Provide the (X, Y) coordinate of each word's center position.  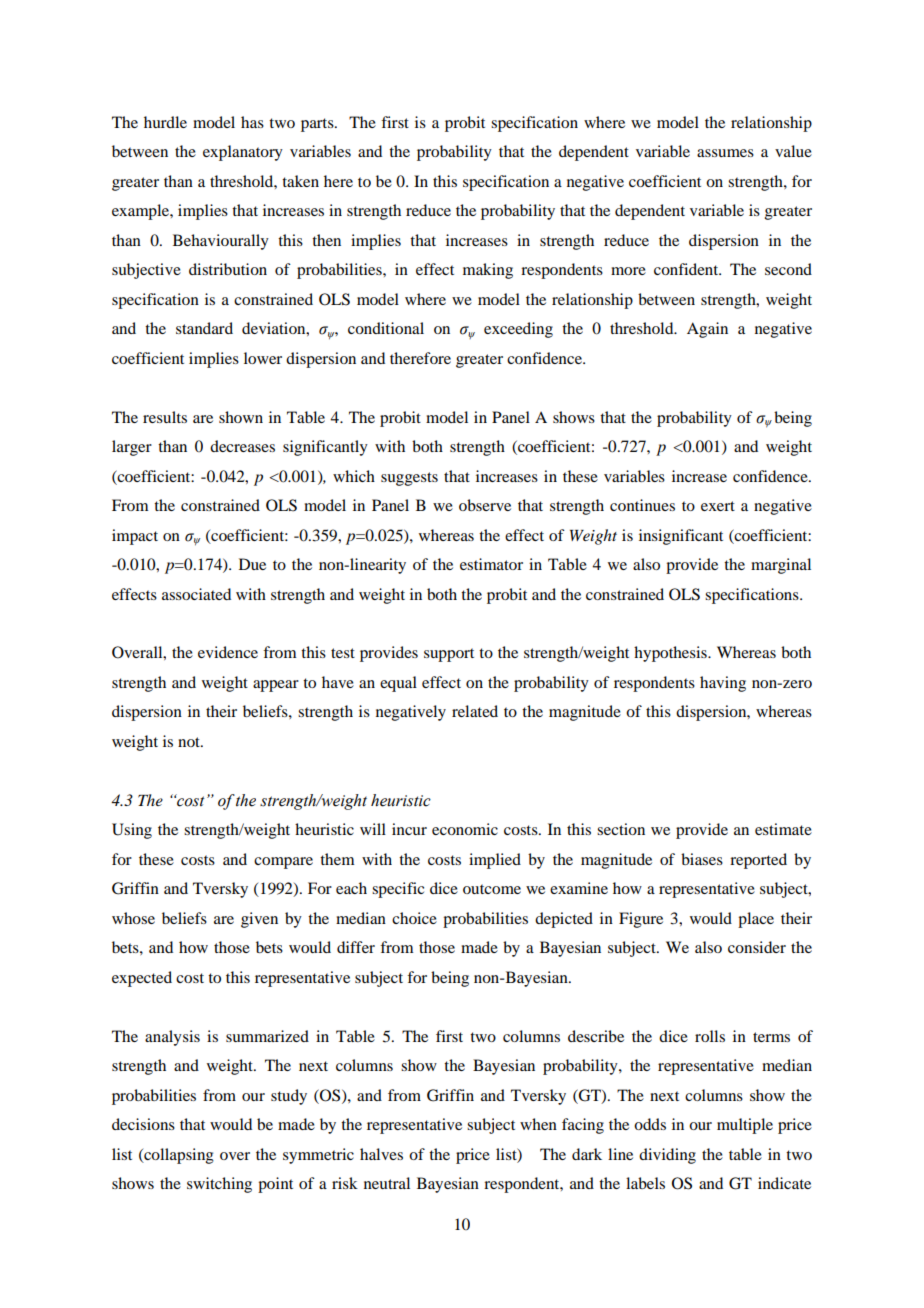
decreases (242, 446)
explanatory (243, 153)
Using (132, 831)
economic (465, 829)
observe (485, 505)
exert (718, 506)
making (488, 271)
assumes (725, 153)
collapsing (178, 1156)
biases (702, 859)
